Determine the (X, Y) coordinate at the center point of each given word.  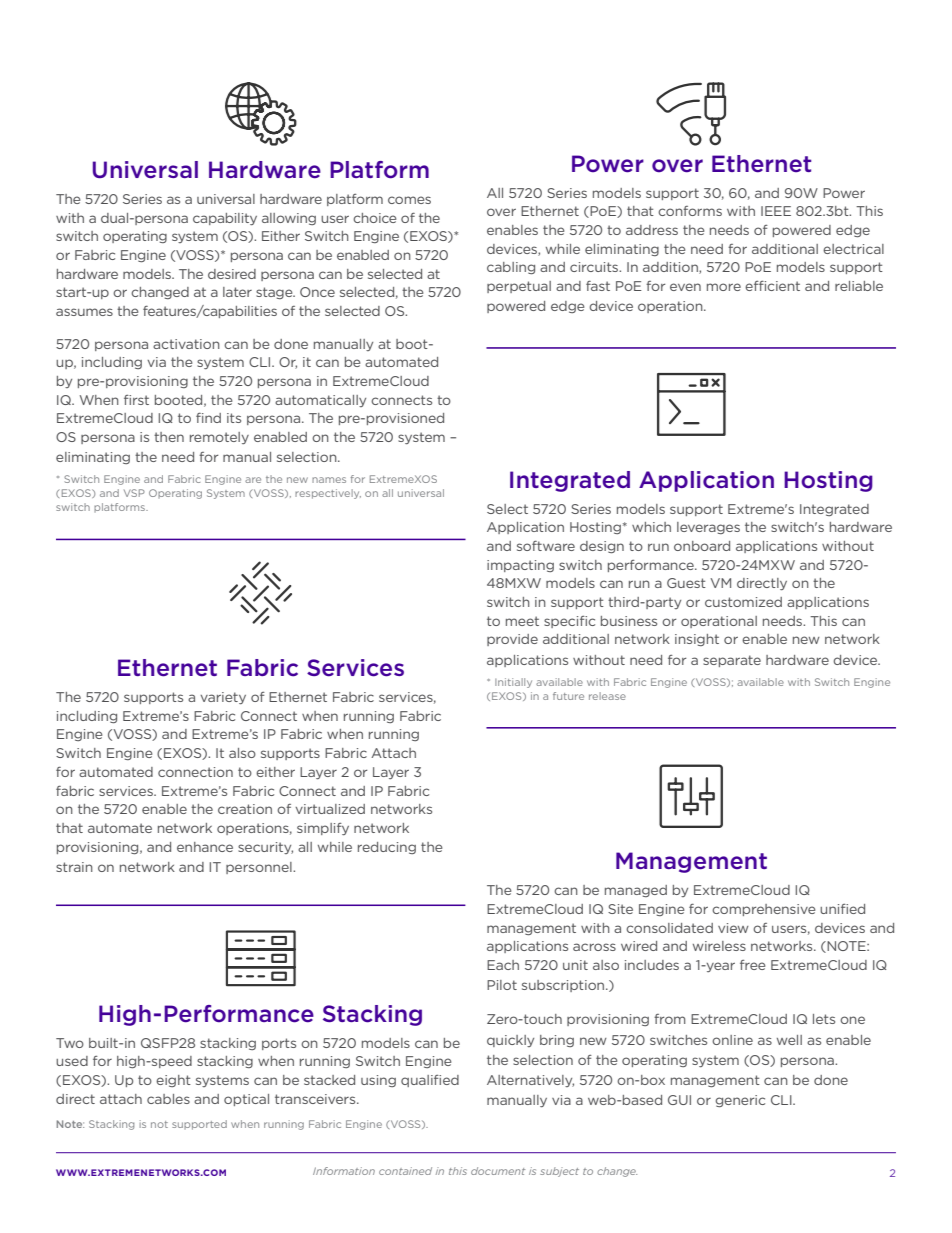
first (136, 400)
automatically (320, 401)
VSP (134, 493)
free (752, 965)
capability (225, 219)
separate (732, 661)
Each (503, 965)
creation (245, 809)
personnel (260, 868)
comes (409, 200)
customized (743, 602)
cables (168, 1099)
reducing (387, 848)
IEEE (776, 211)
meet (522, 621)
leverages (708, 528)
